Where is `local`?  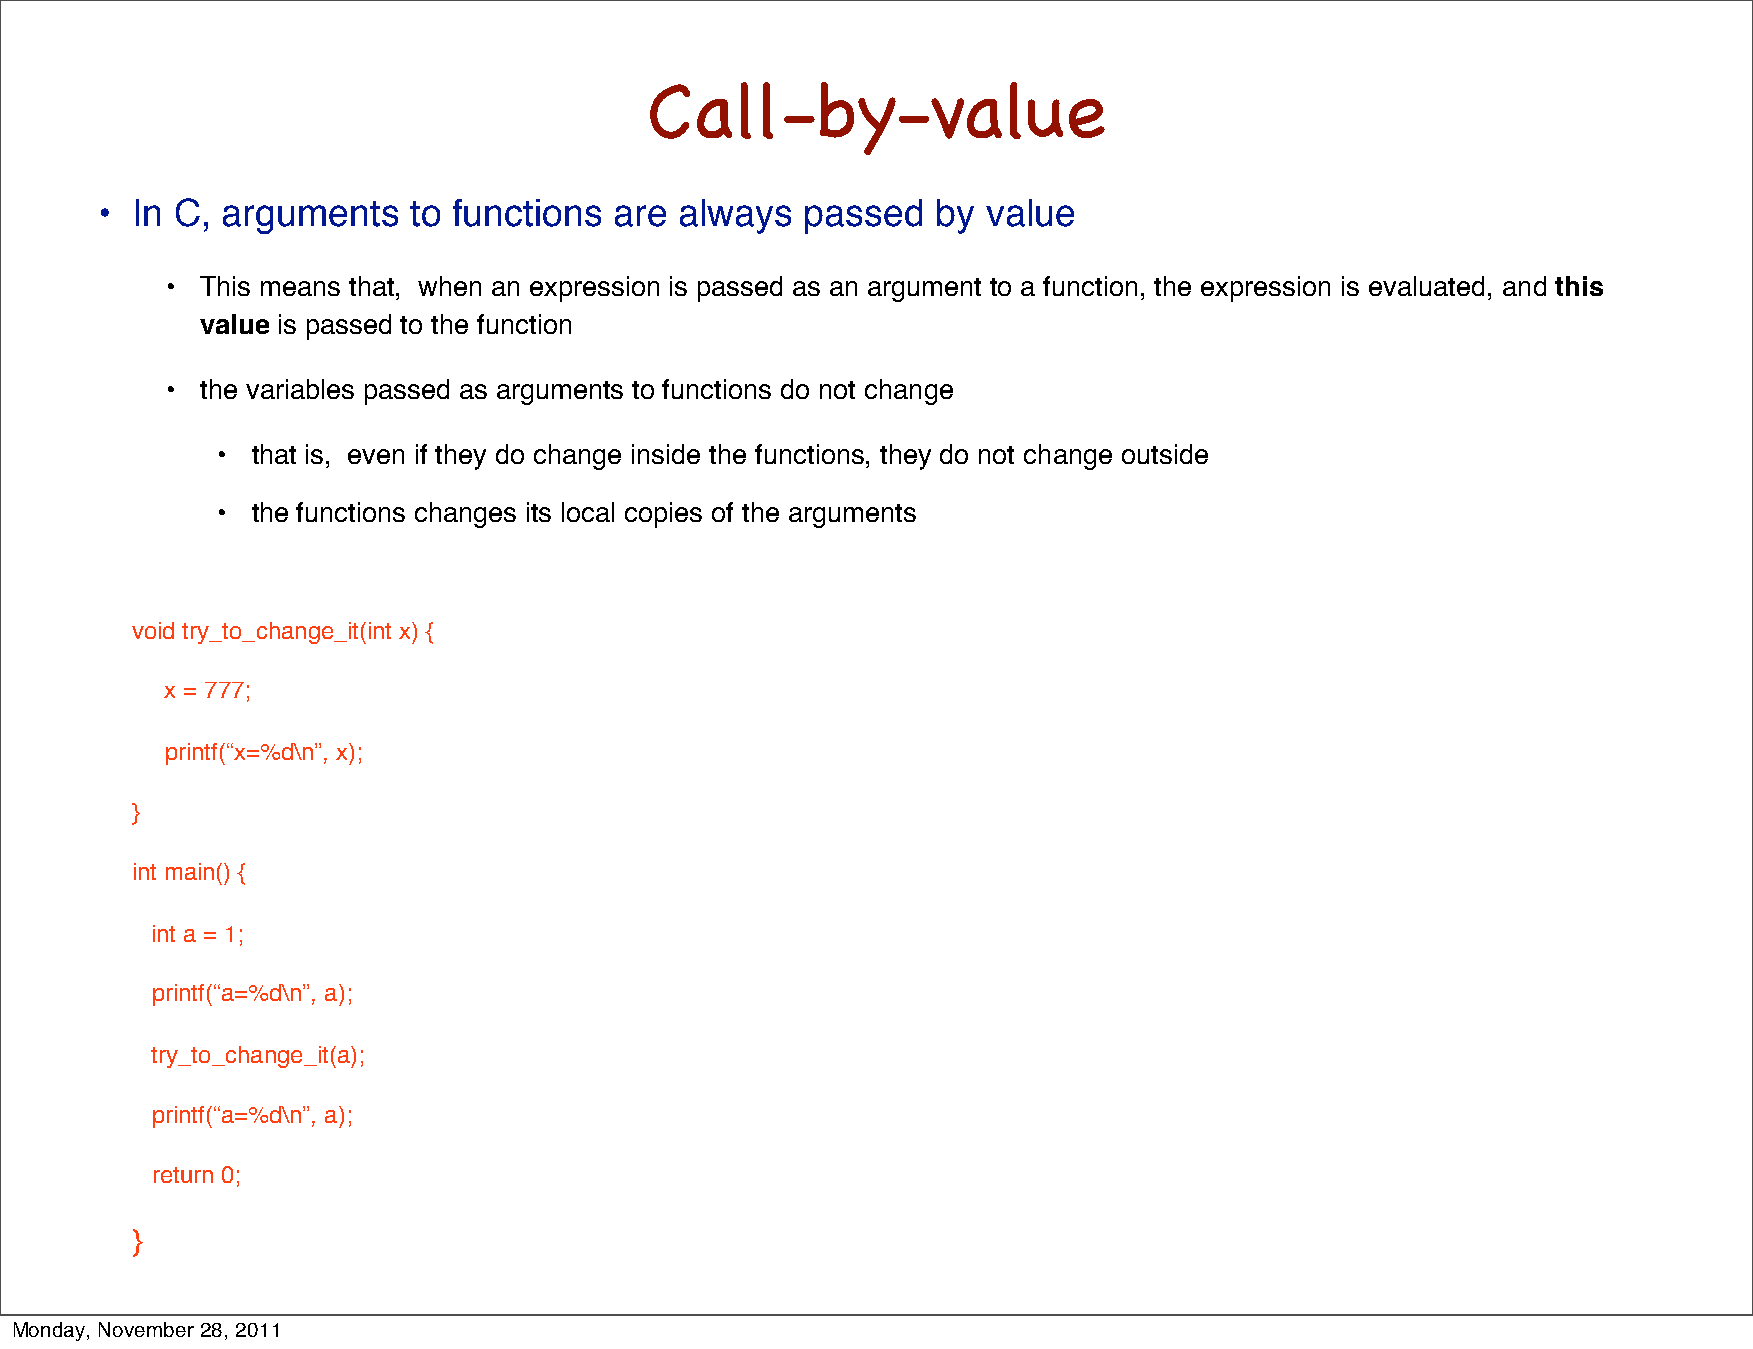
local is located at coordinates (588, 512).
